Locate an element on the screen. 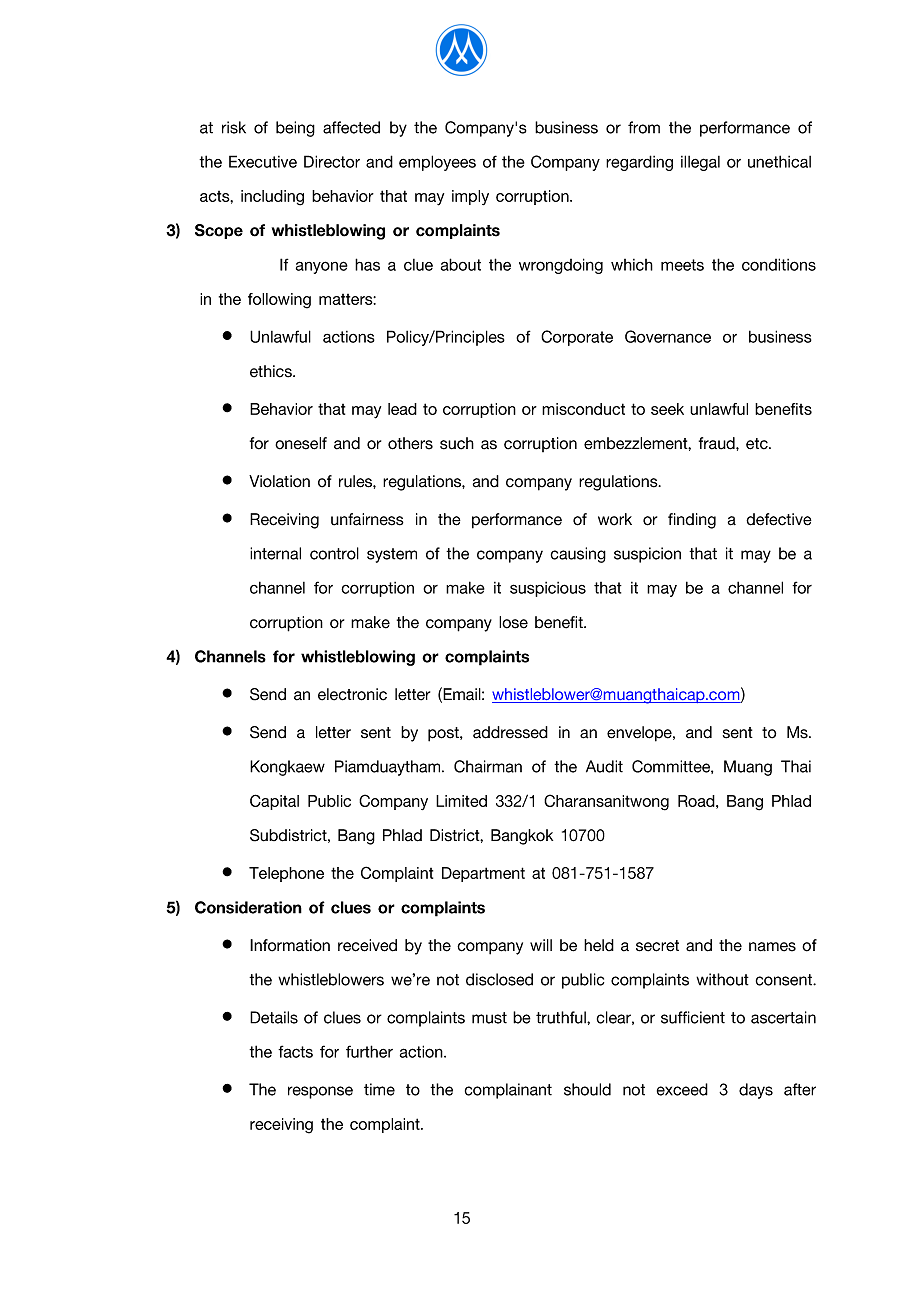 This screenshot has width=924, height=1308. response is located at coordinates (320, 1092).
